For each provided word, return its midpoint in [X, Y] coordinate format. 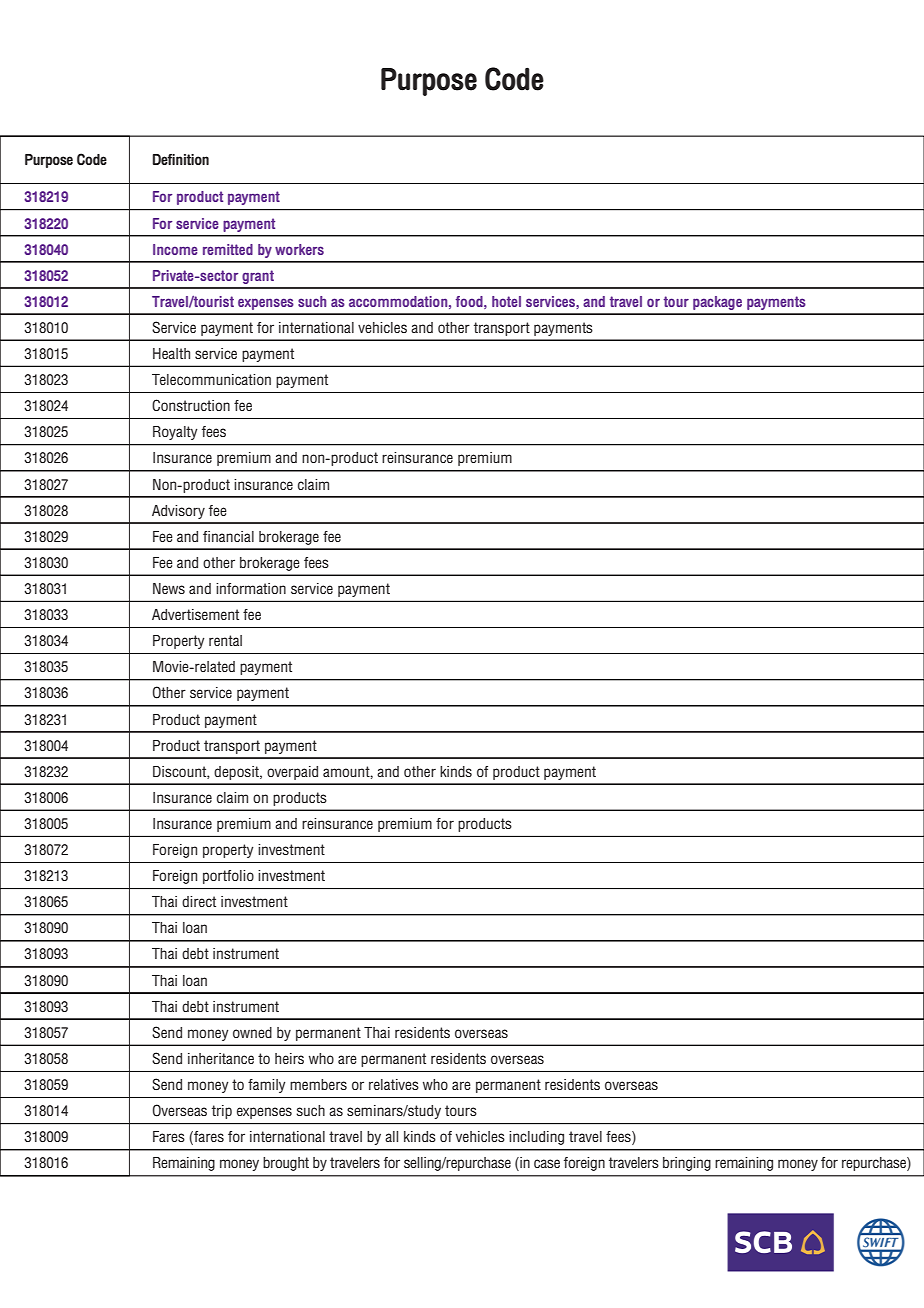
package [717, 303]
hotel [506, 301]
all [391, 1136]
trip [222, 1112]
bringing [687, 1164]
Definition [181, 159]
